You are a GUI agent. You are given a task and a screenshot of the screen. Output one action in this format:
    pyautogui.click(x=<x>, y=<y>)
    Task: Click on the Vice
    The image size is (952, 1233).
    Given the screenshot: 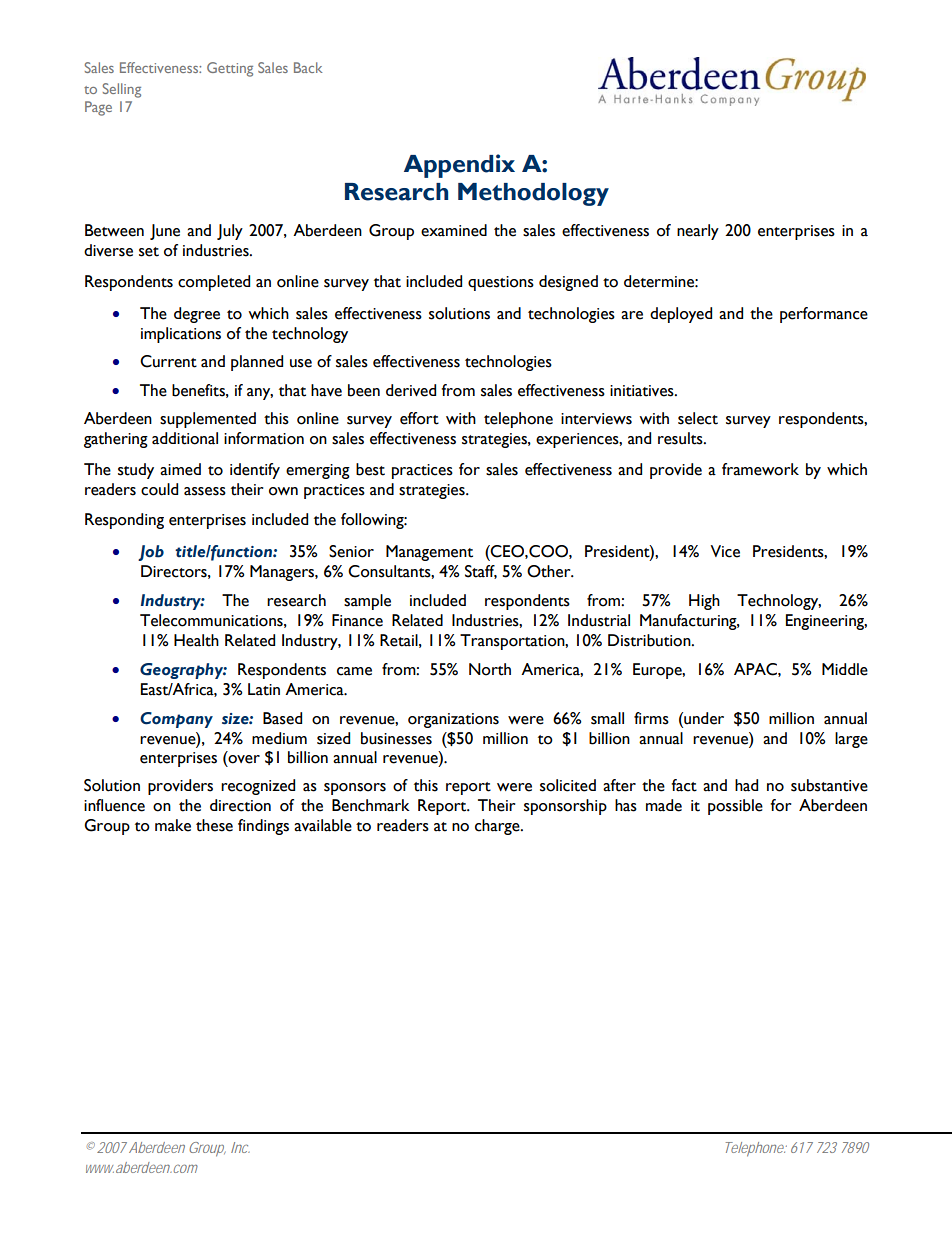 What is the action you would take?
    pyautogui.click(x=725, y=551)
